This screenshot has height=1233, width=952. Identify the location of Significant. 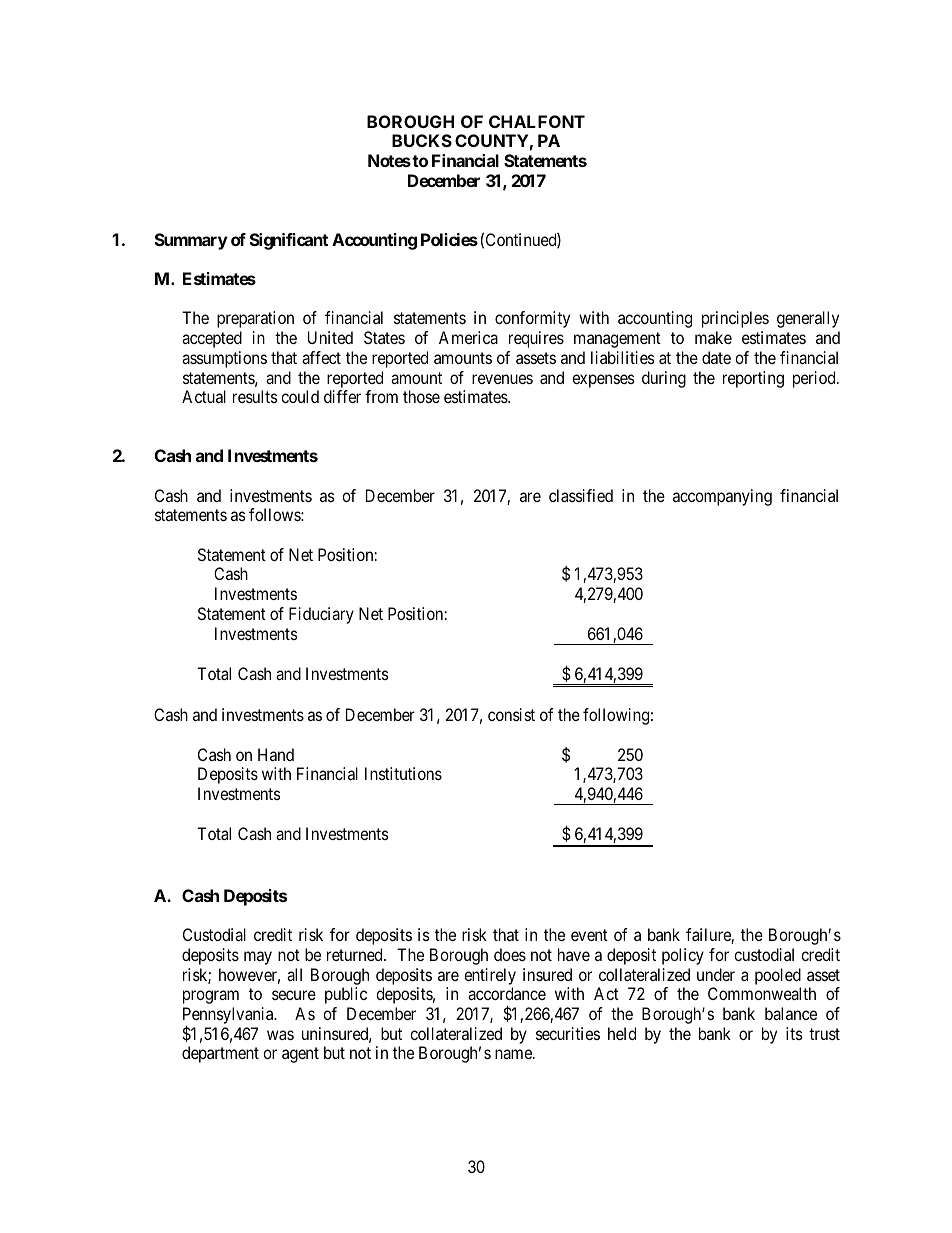
(289, 241).
